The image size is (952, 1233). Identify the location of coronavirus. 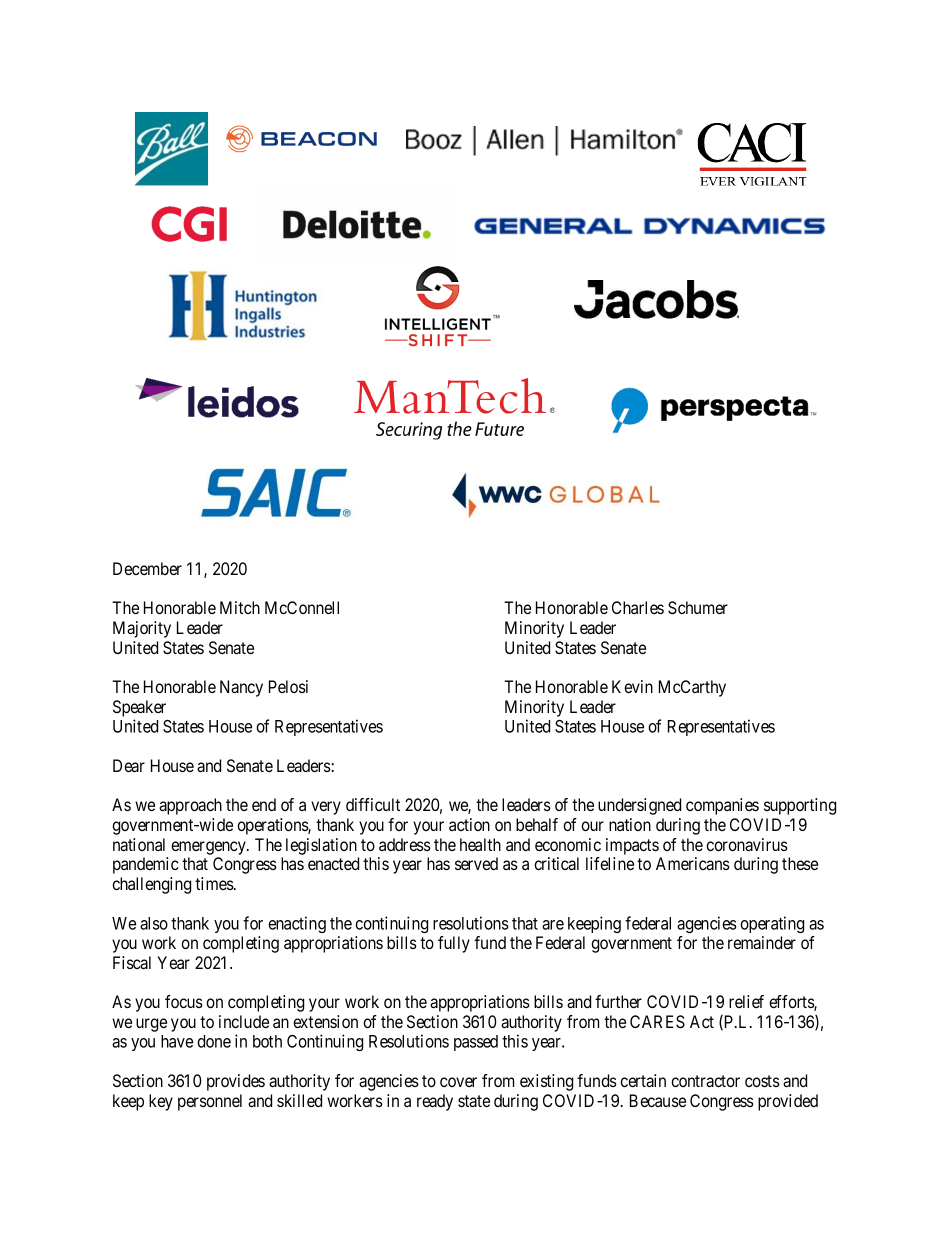
(747, 844).
